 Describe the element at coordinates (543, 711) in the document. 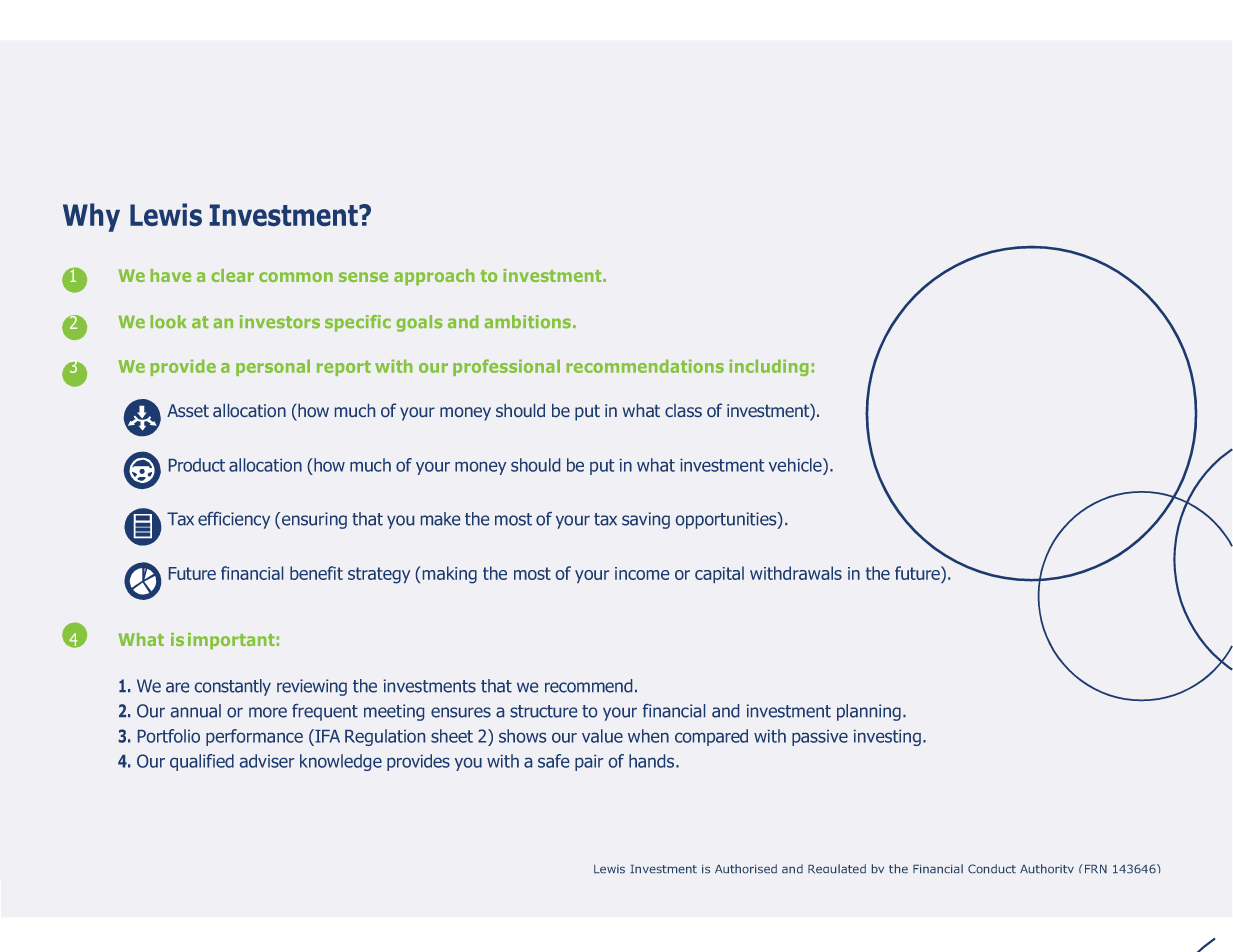

I see `structure` at that location.
